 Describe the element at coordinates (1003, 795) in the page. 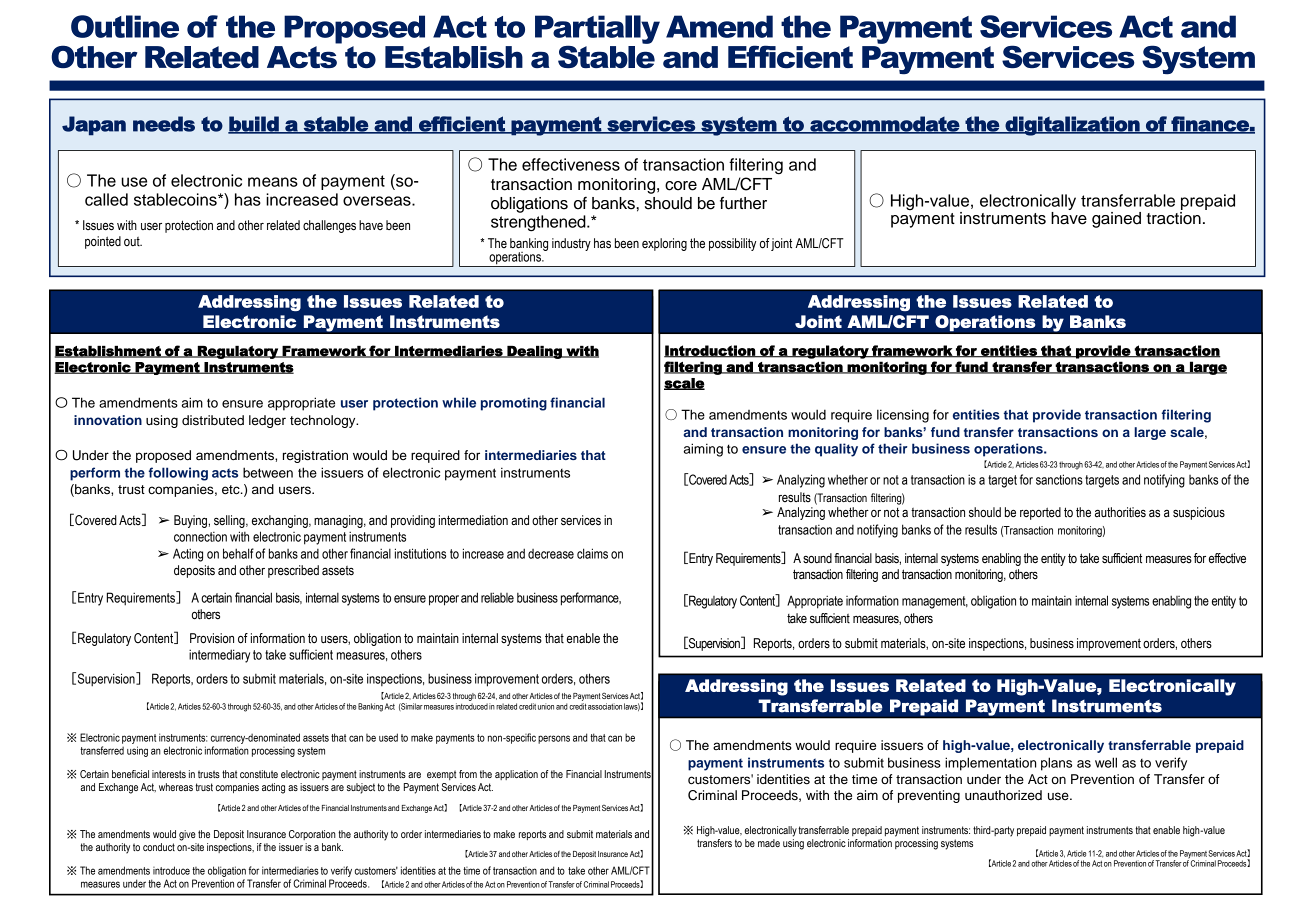

I see `unauthorized` at that location.
